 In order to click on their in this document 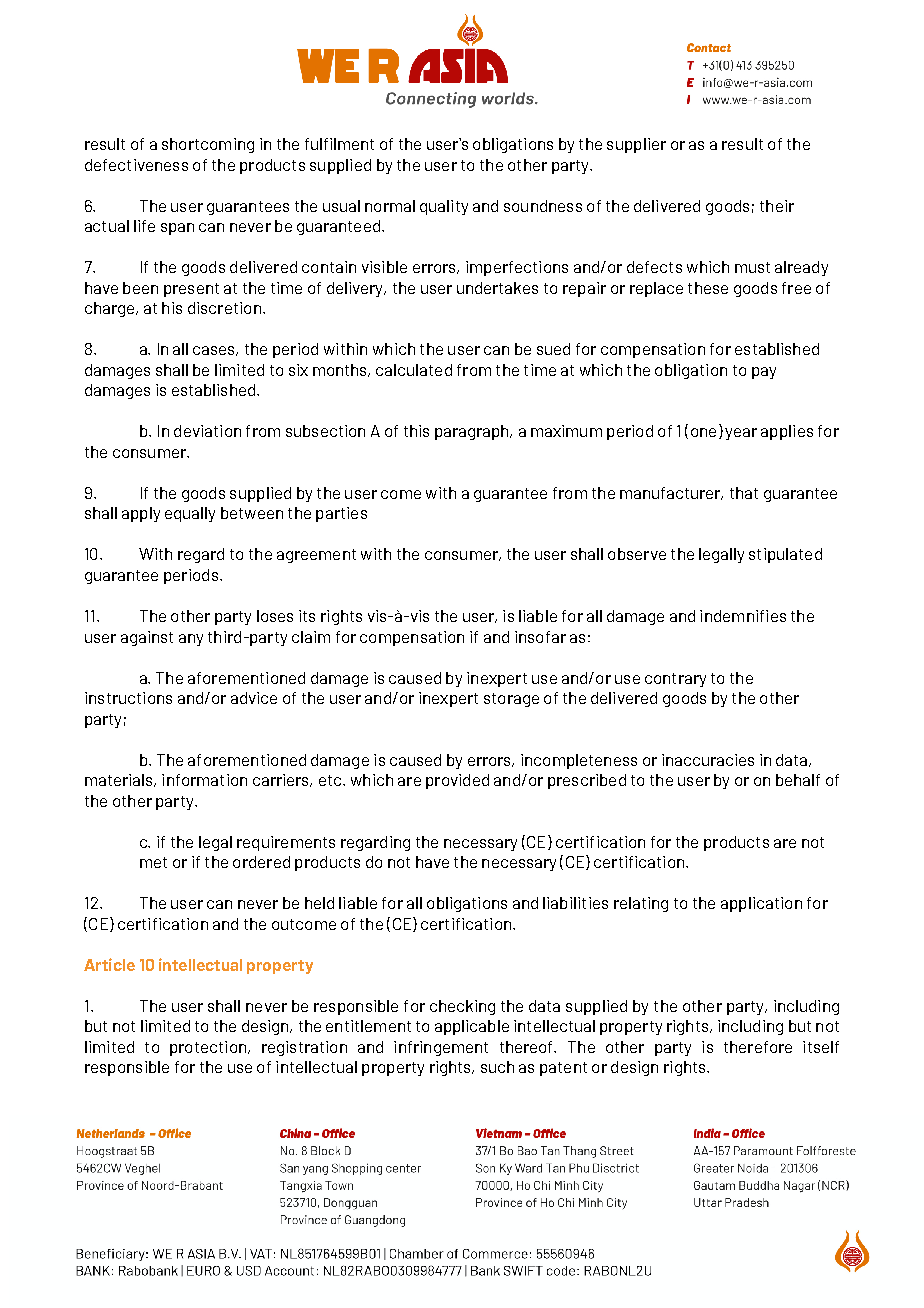, I will do `click(777, 206)`.
